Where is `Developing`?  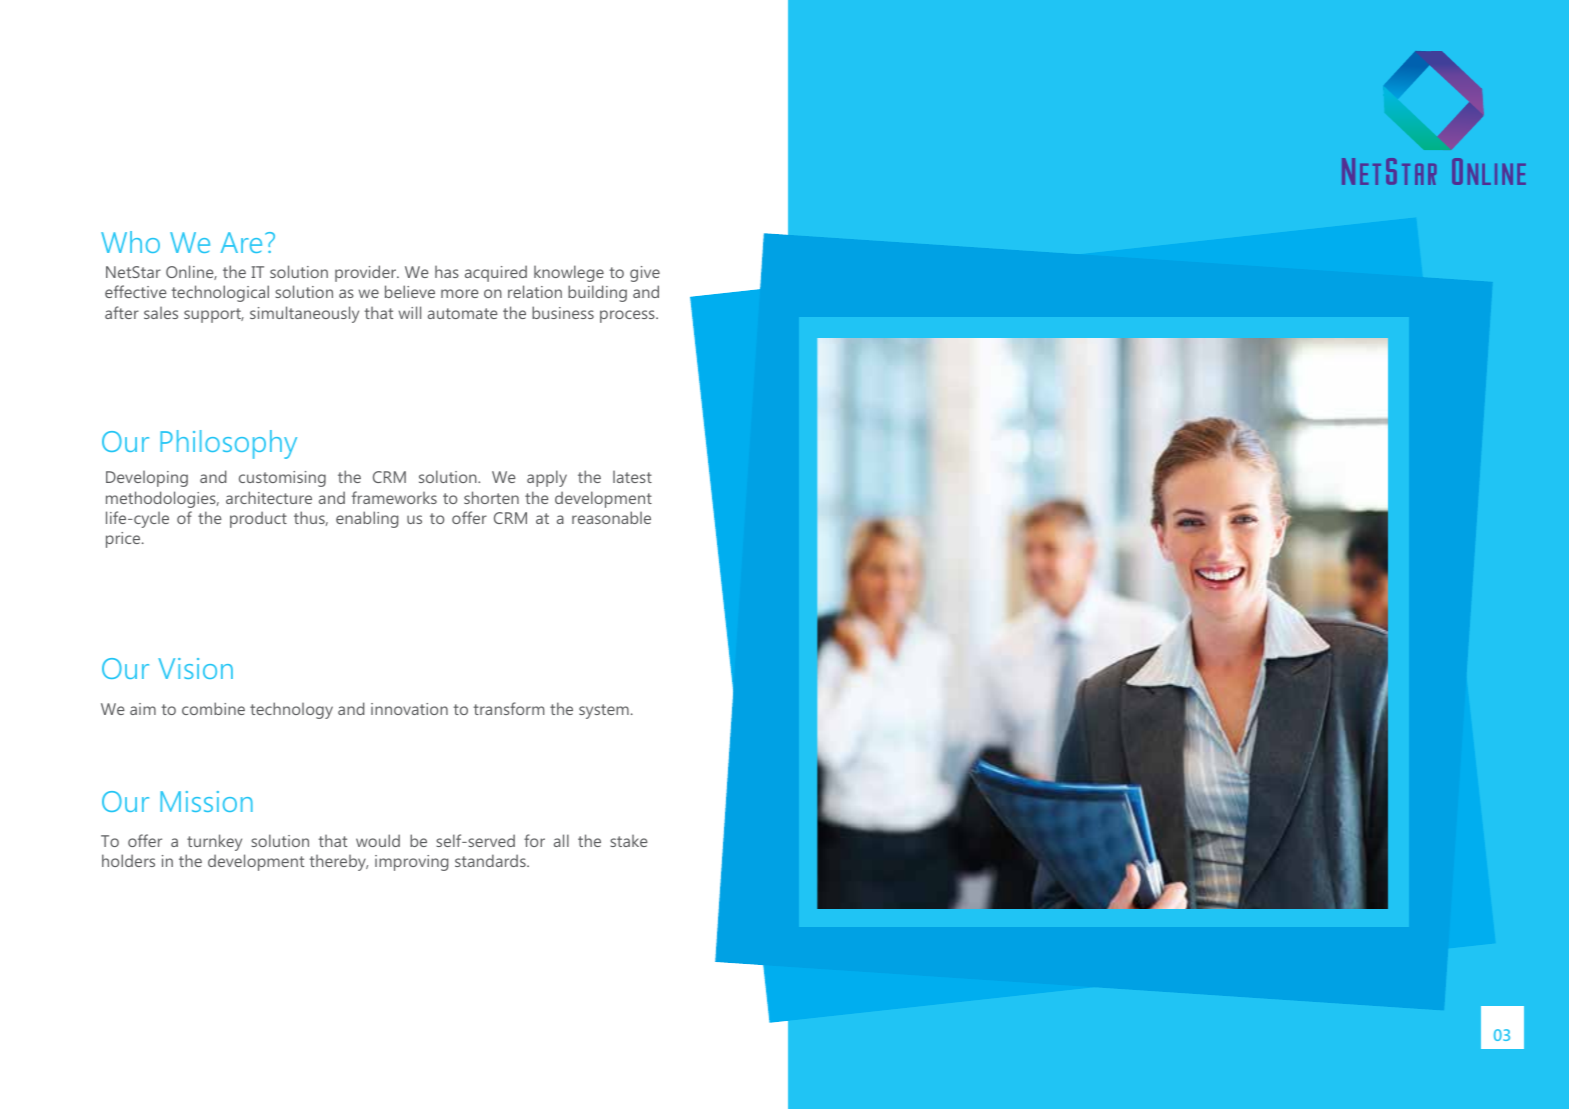 Developing is located at coordinates (147, 479).
